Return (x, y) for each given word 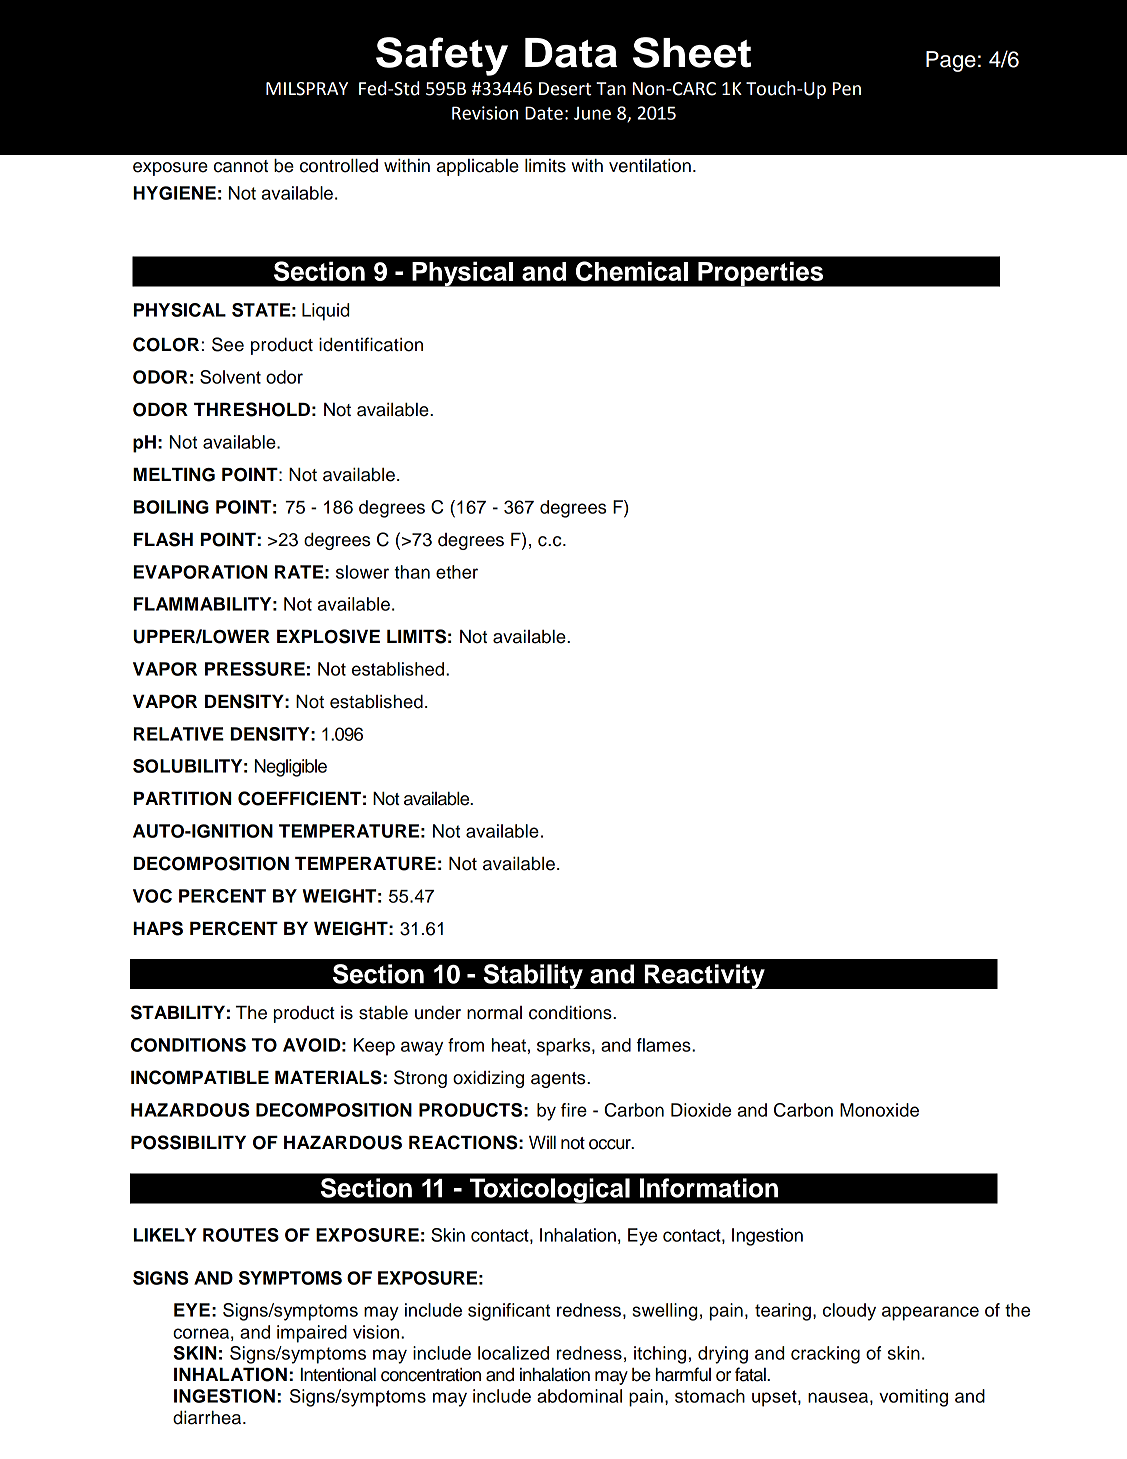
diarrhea (208, 1418)
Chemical (632, 271)
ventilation (650, 166)
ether (457, 572)
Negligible (291, 768)
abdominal (579, 1396)
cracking (825, 1355)
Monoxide (879, 1110)
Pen (847, 89)
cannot (241, 166)
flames (665, 1045)
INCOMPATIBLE (200, 1077)
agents (559, 1080)
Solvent (230, 377)
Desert (565, 89)
